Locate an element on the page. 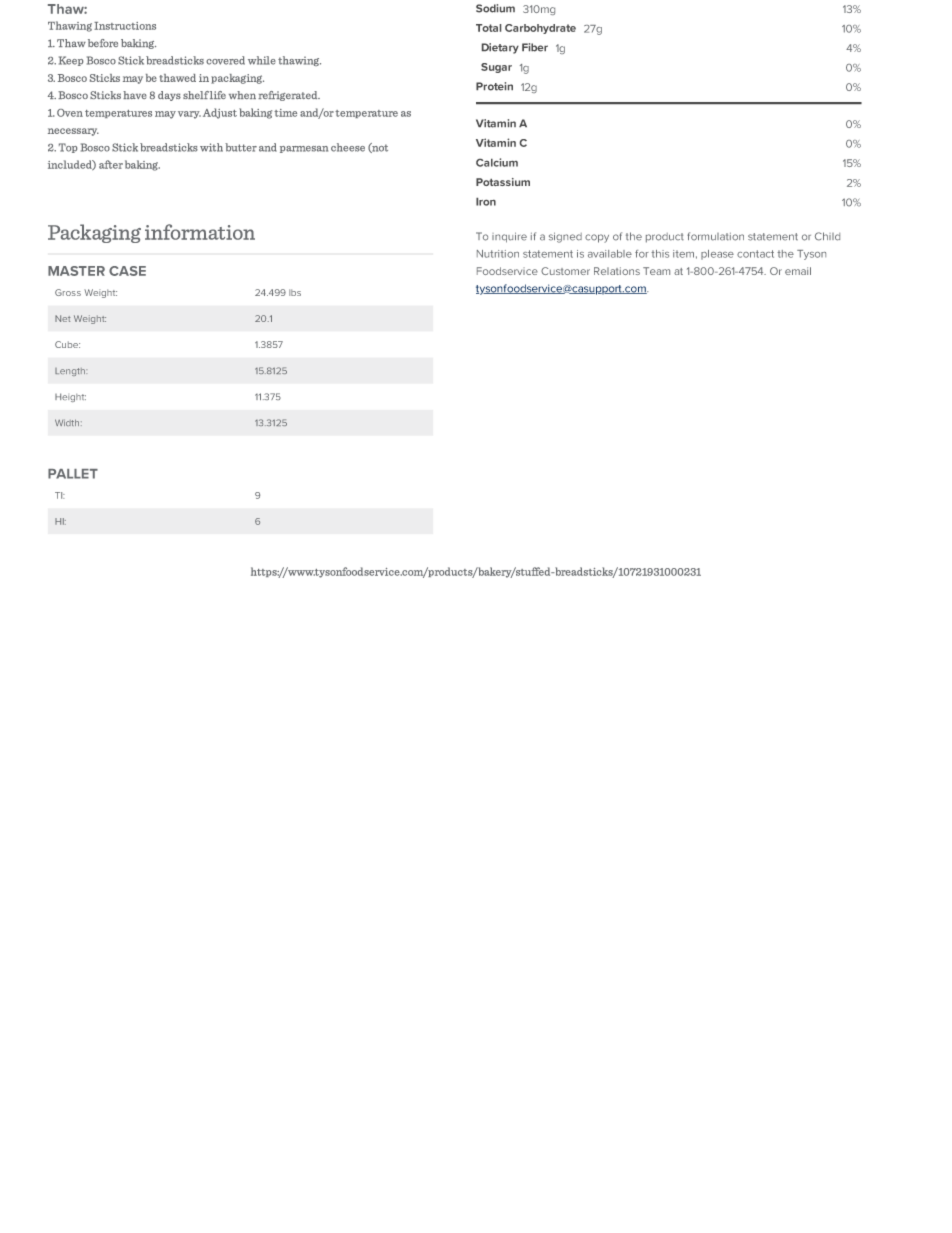 This page has height=1233, width=952. Team is located at coordinates (656, 271).
